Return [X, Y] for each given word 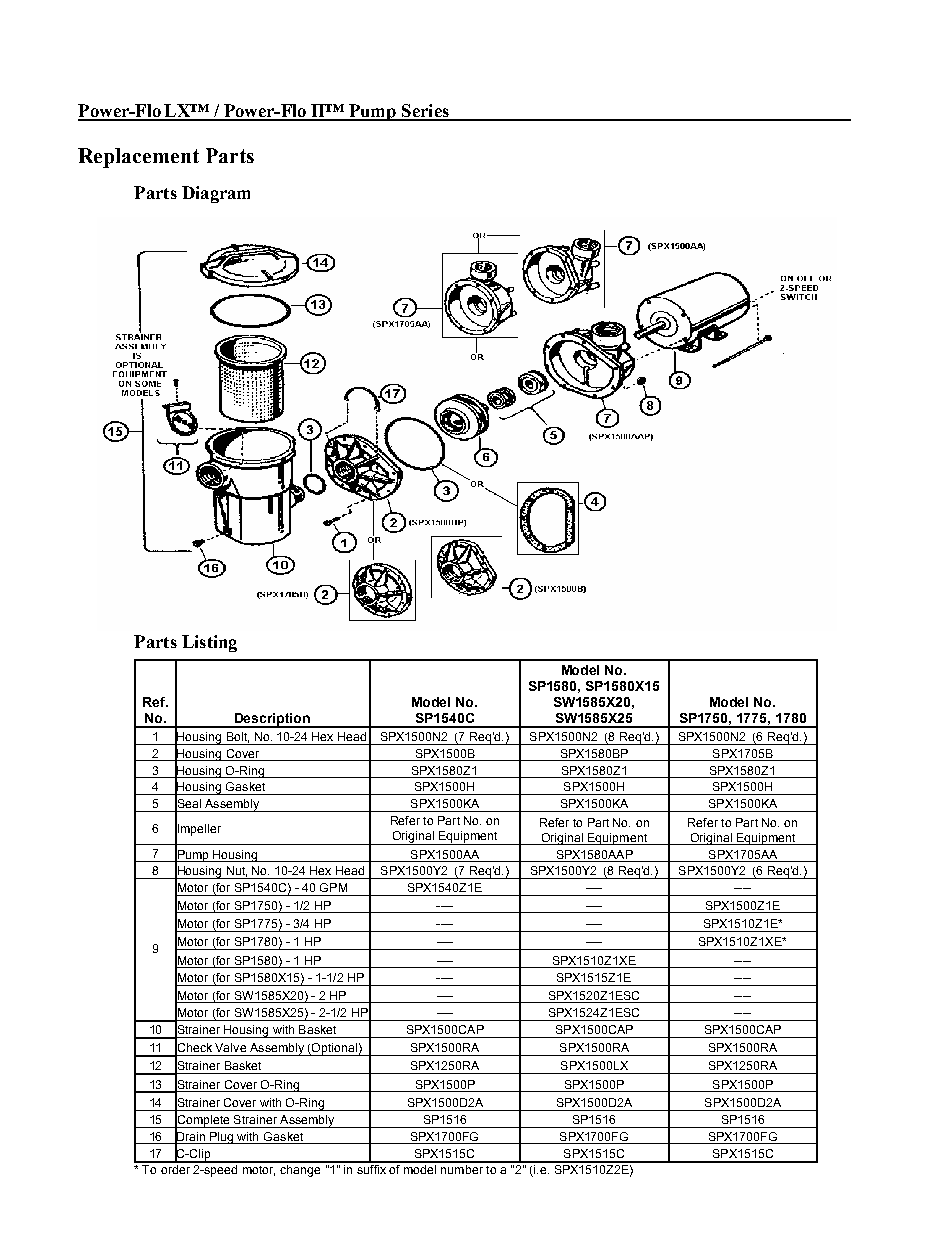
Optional [334, 1049]
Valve [230, 1047]
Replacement [138, 158]
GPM [333, 887]
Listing [209, 643]
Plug [222, 1138]
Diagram [216, 194]
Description [273, 720]
